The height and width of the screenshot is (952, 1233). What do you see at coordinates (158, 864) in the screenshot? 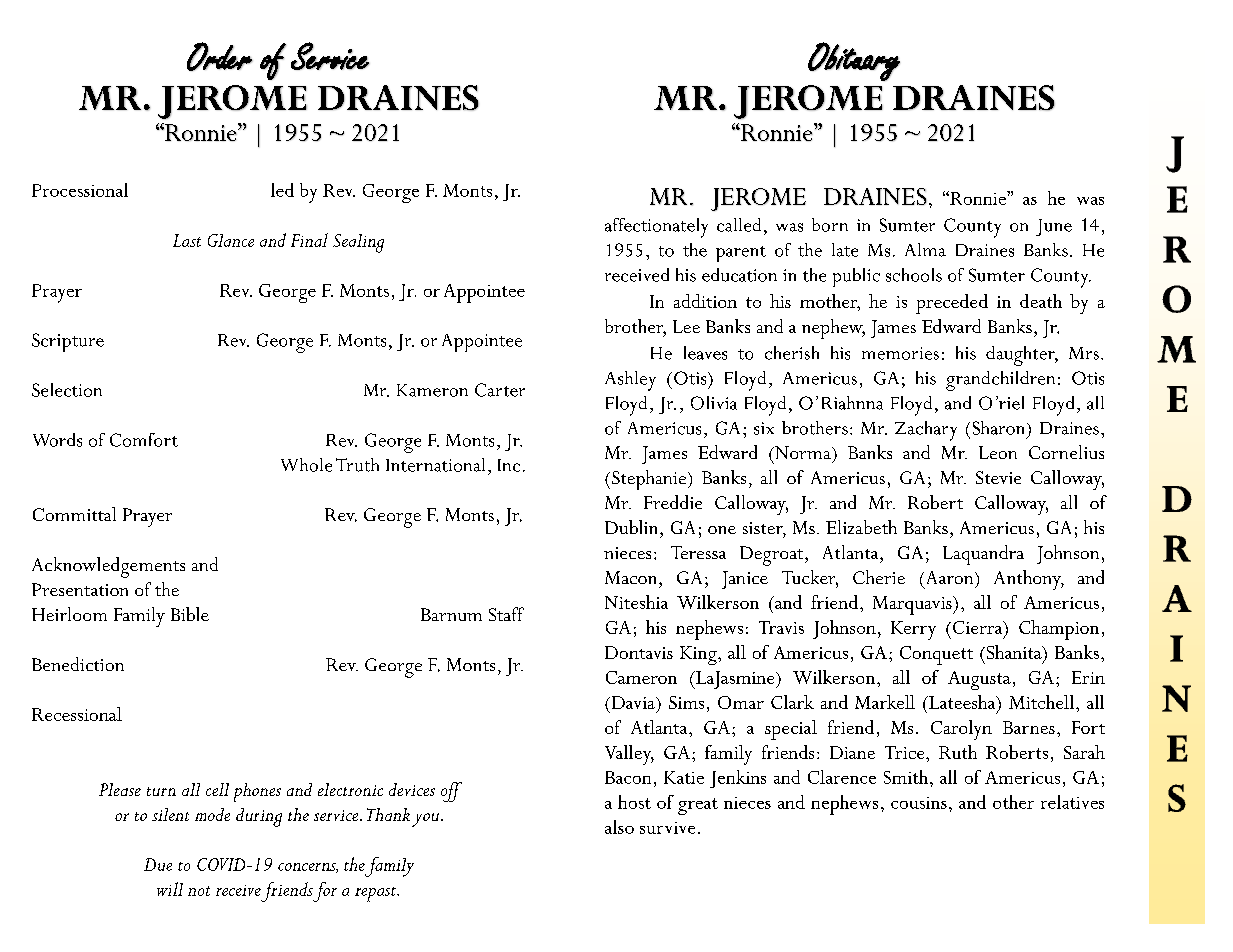
I see `Due` at bounding box center [158, 864].
